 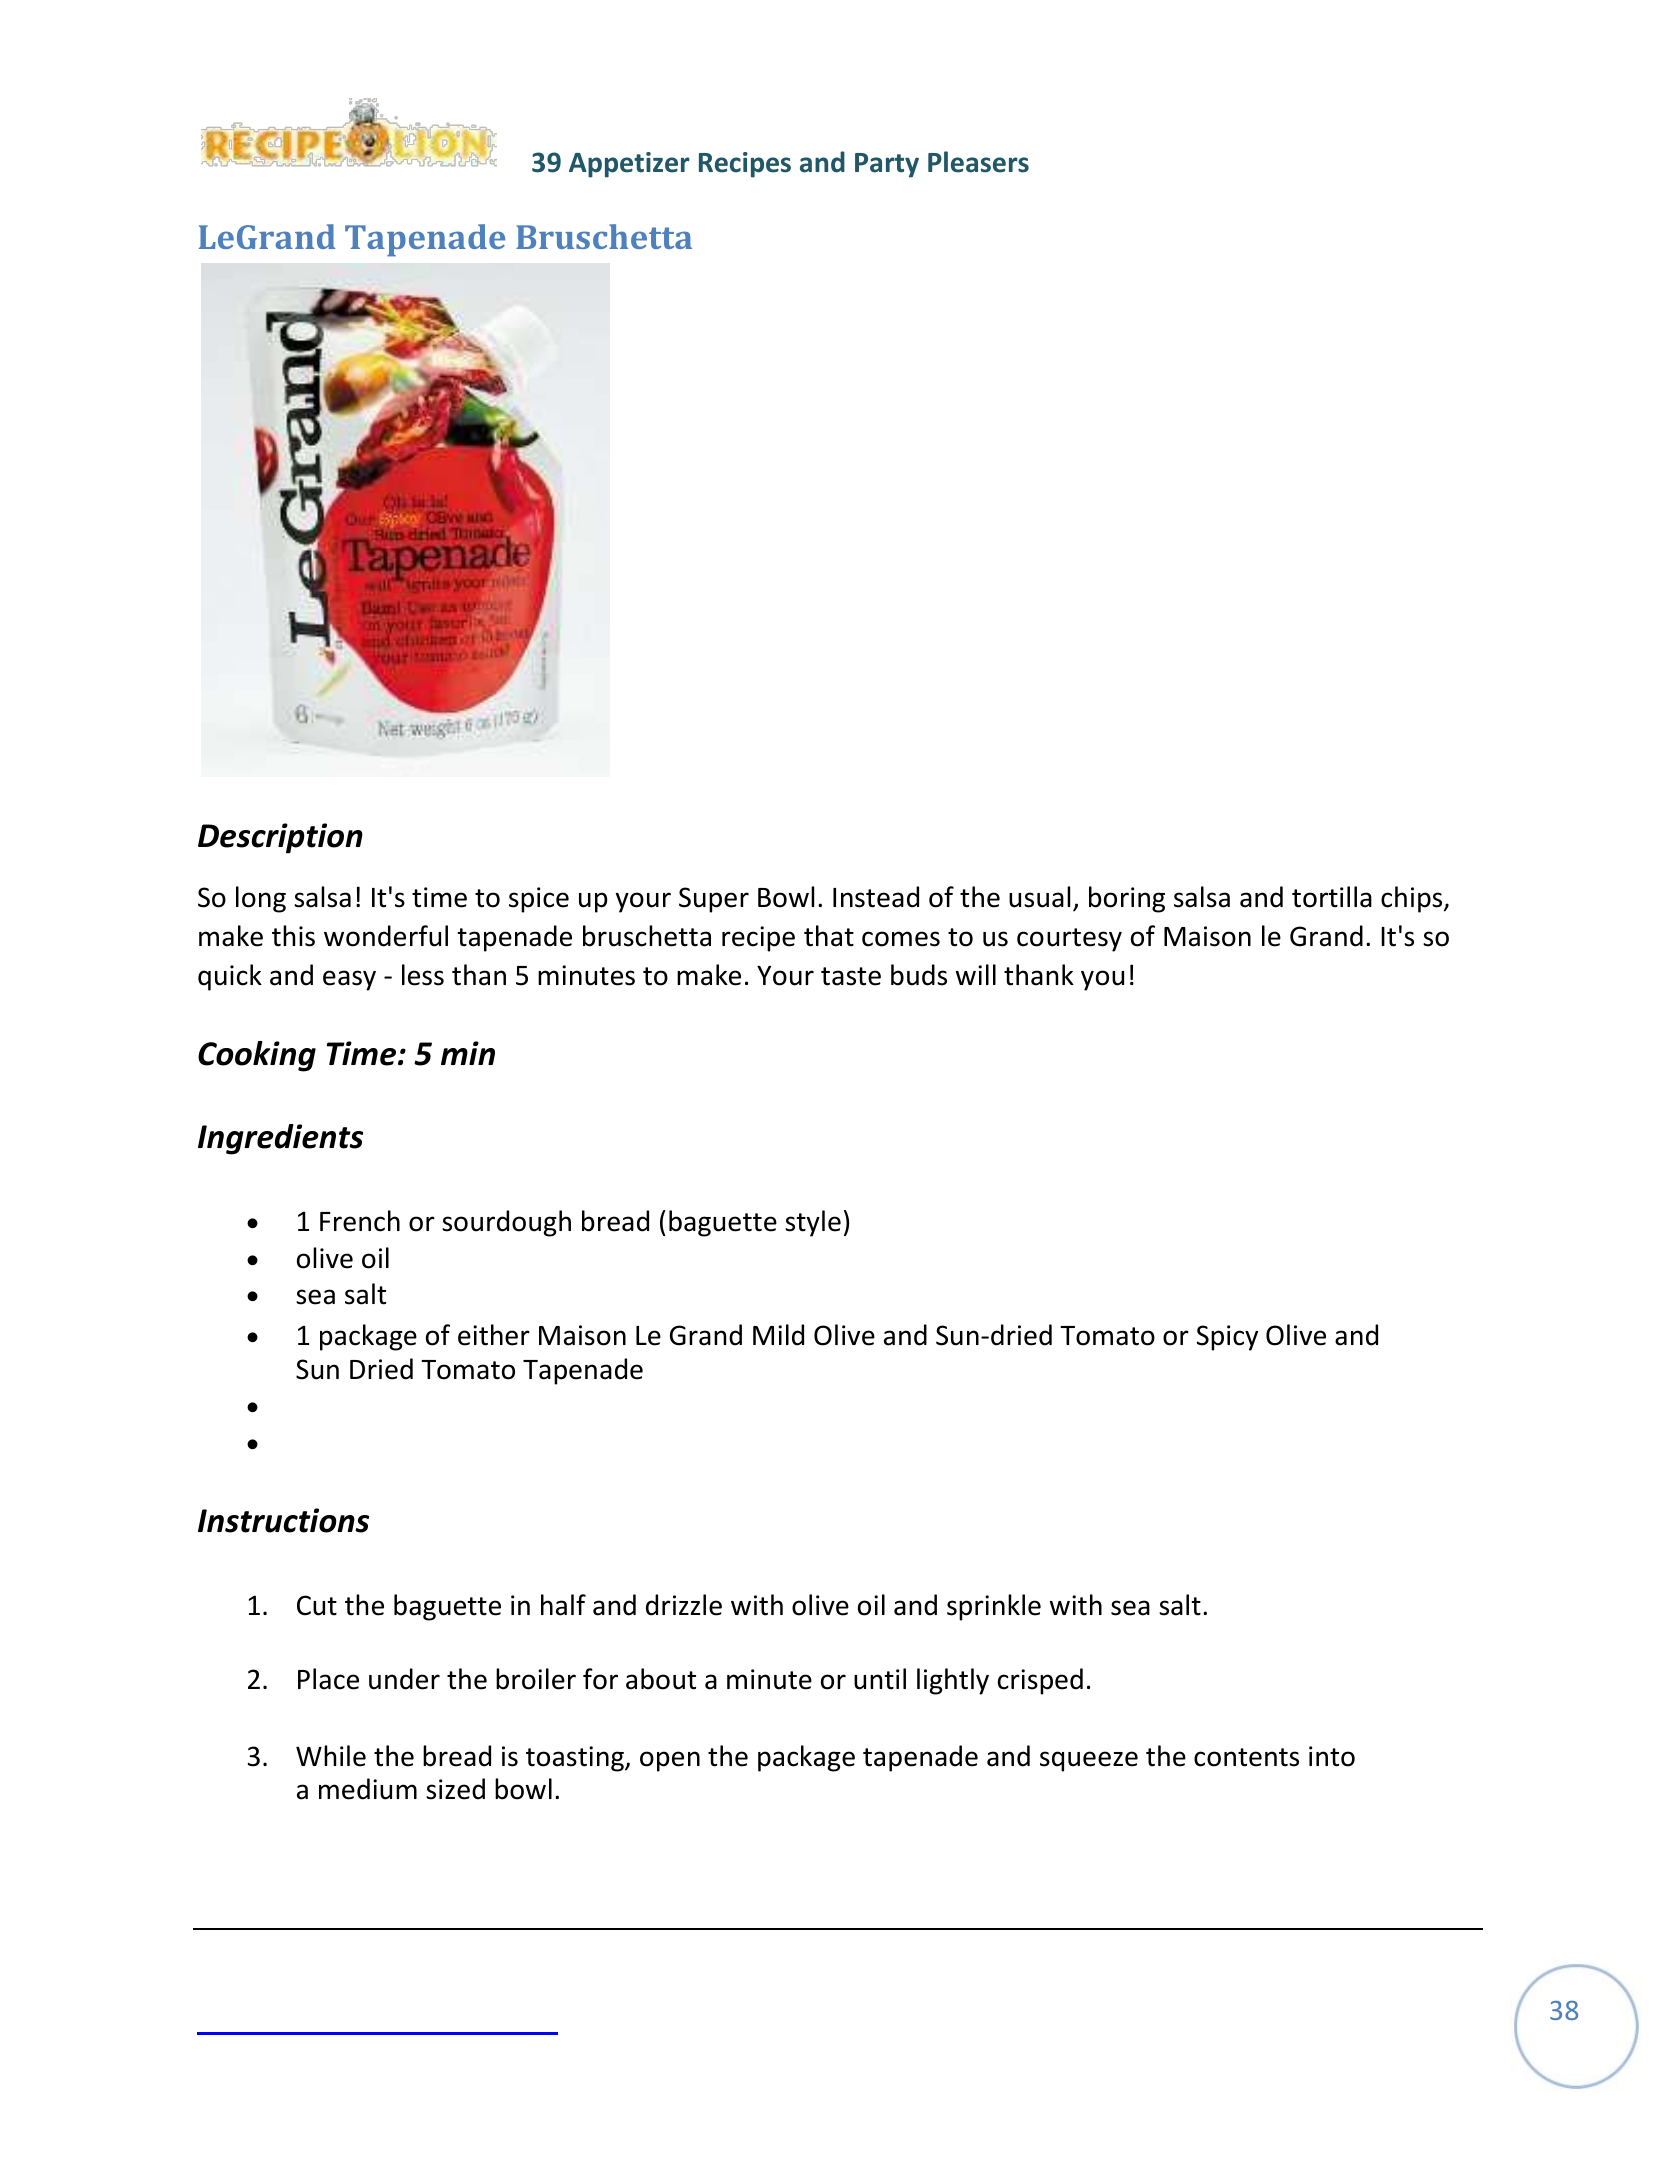 I want to click on style, so click(x=813, y=1223).
